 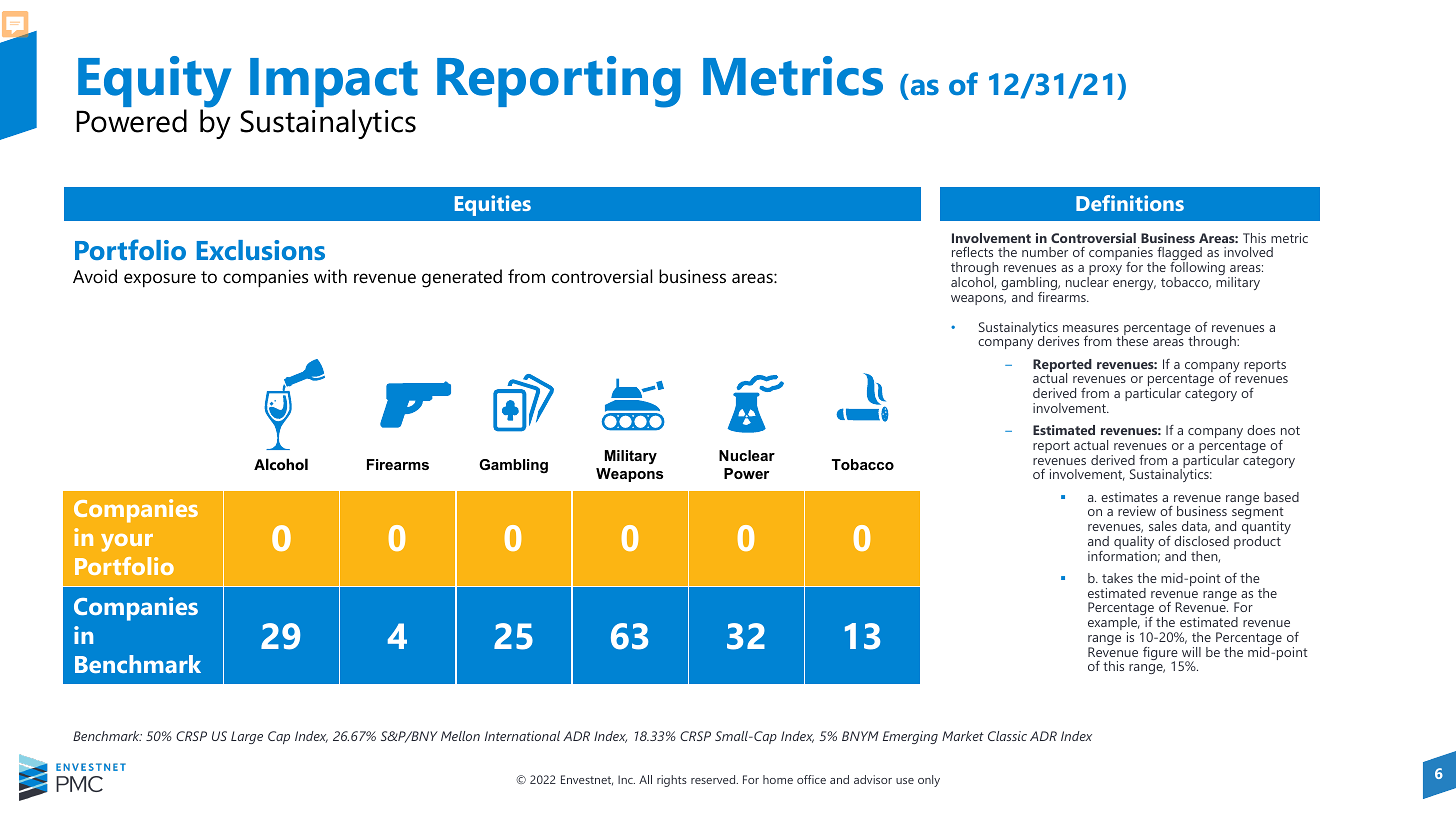 I want to click on does, so click(x=1261, y=430).
